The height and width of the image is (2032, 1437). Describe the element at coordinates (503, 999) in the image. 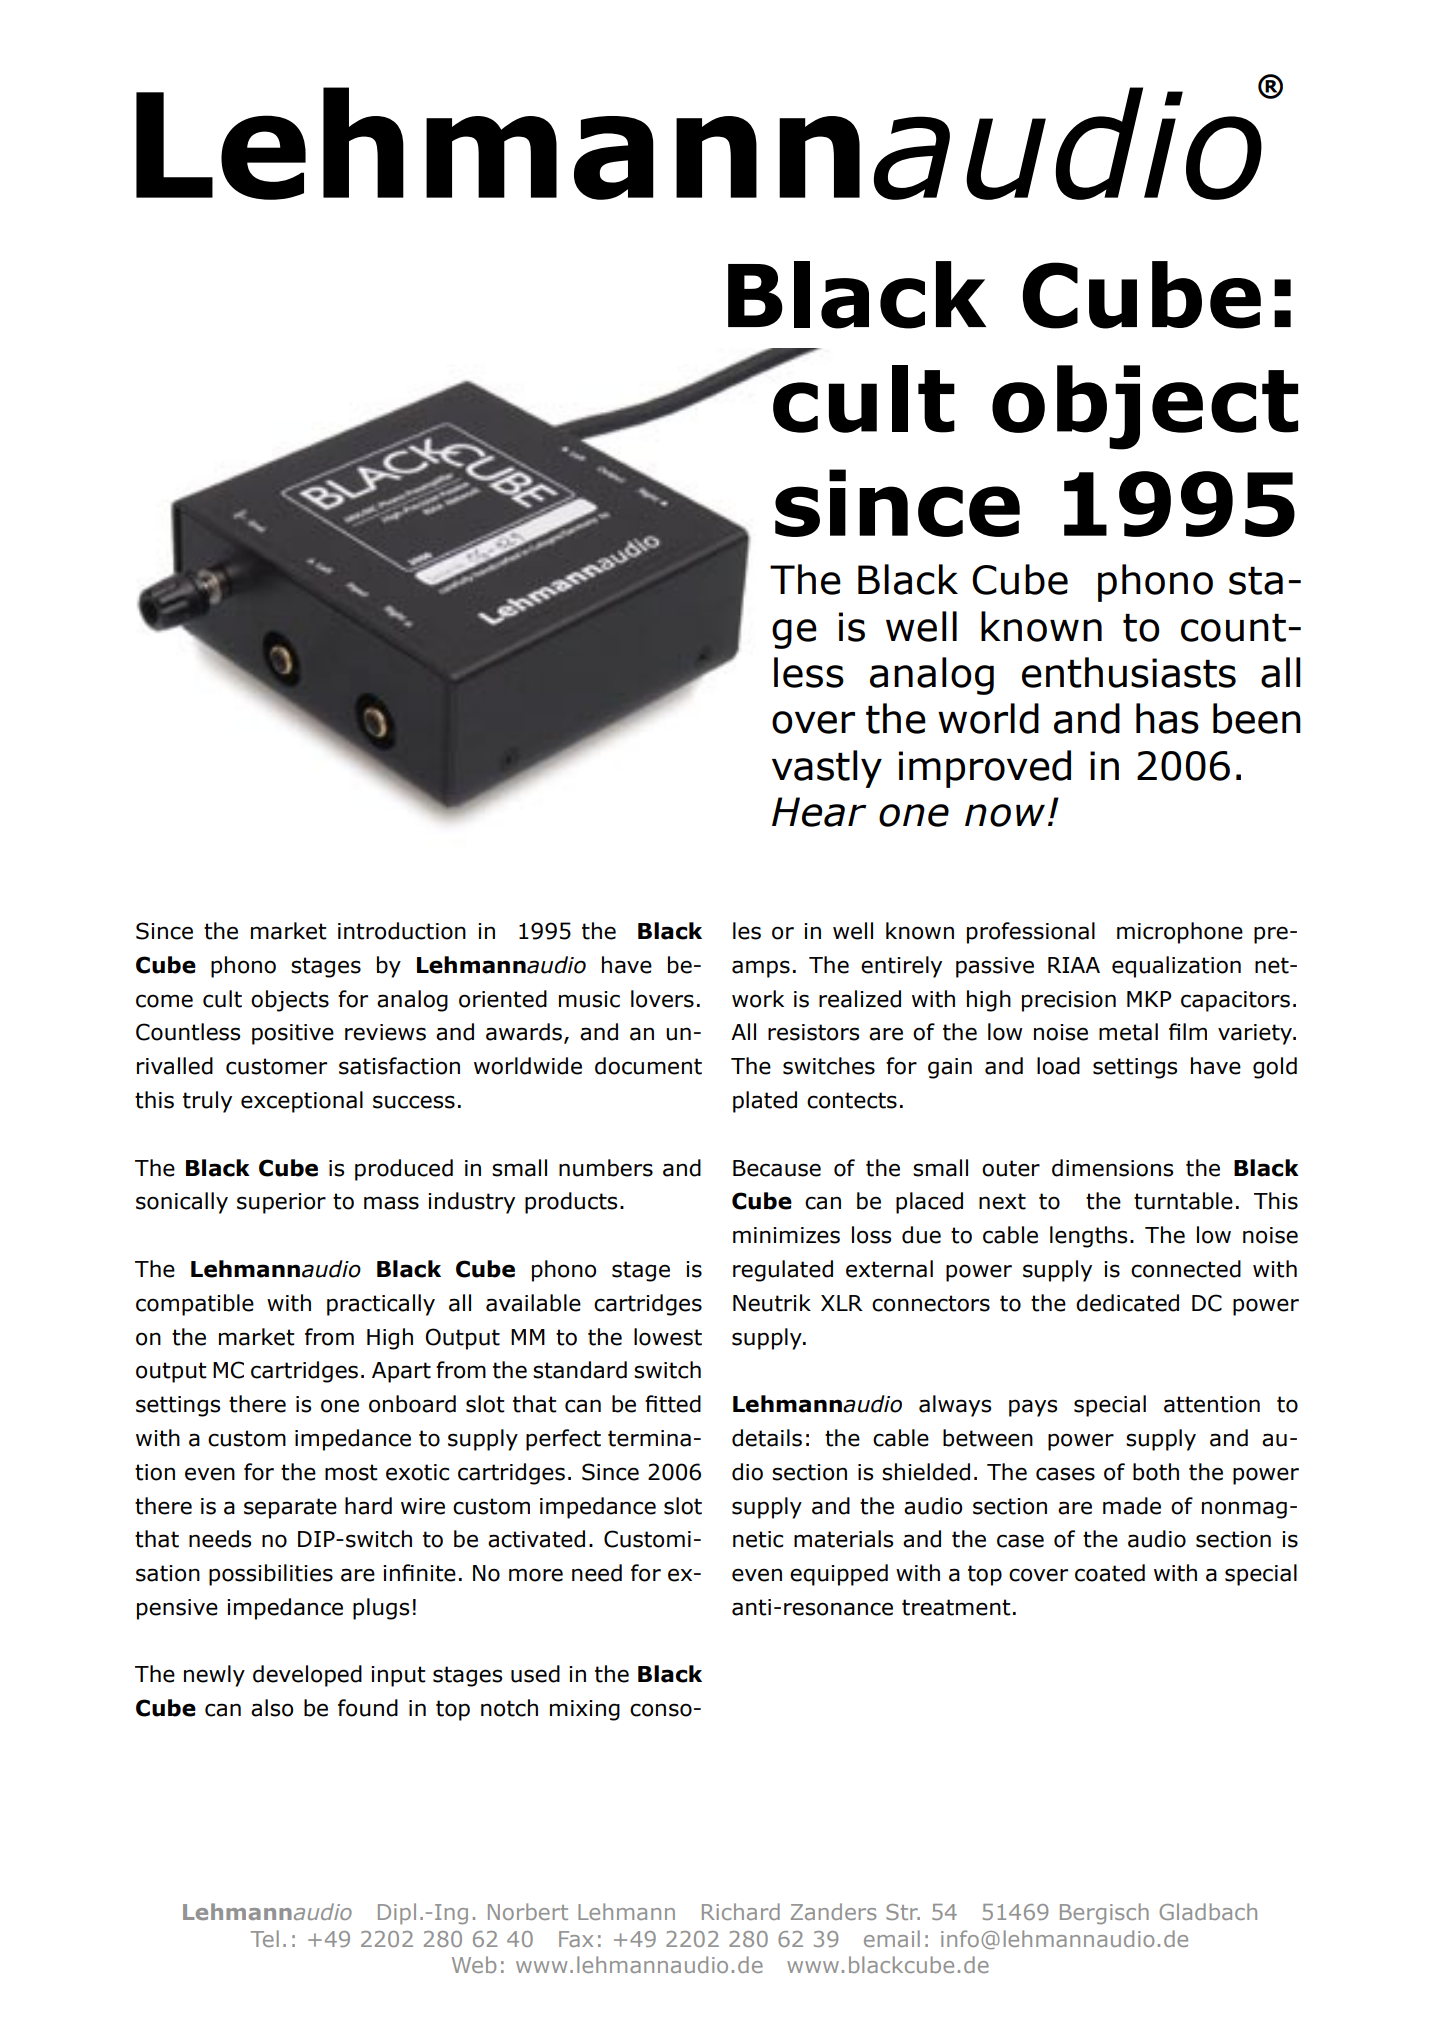

I see `oriented` at that location.
